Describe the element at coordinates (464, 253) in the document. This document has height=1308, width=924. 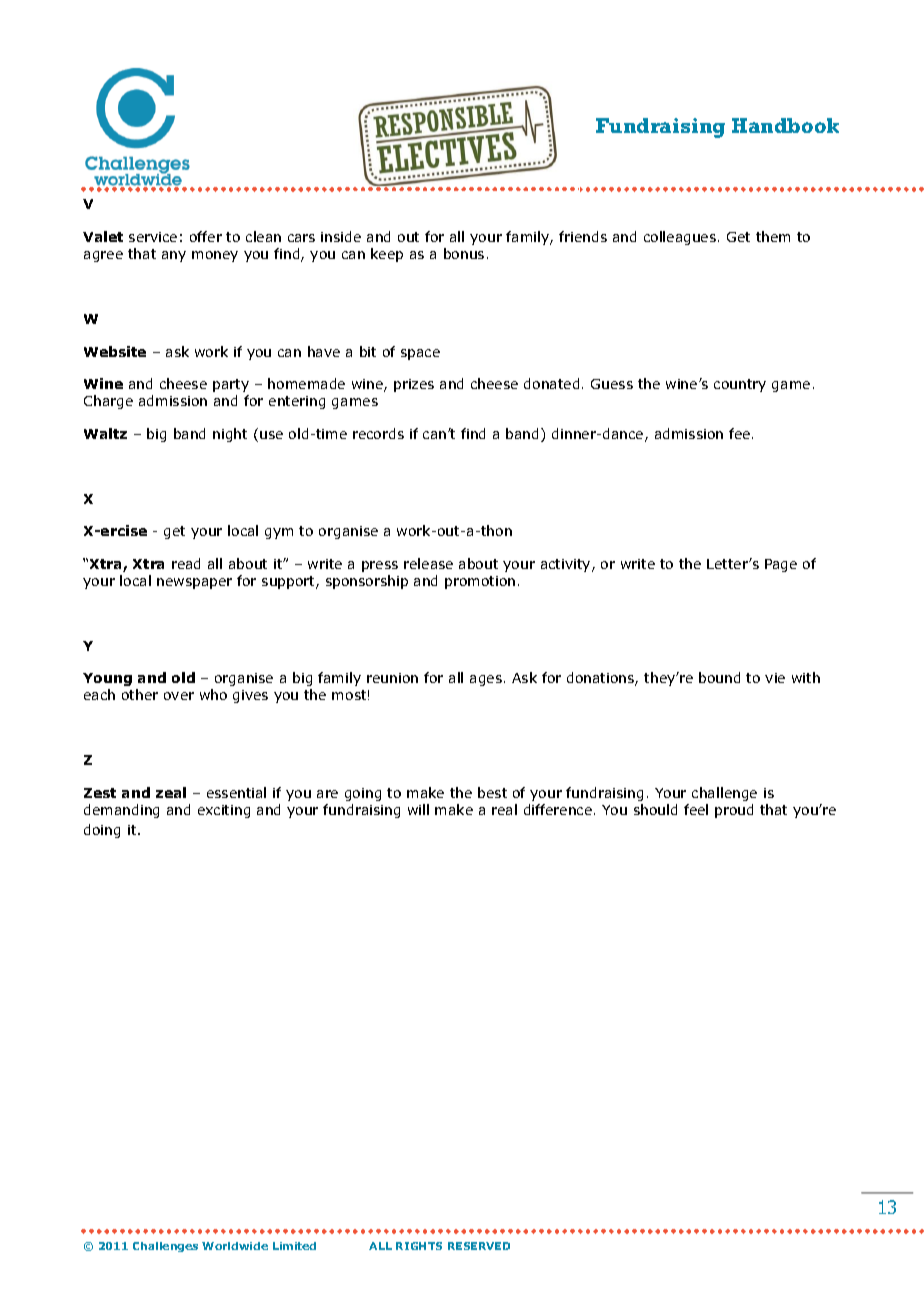
I see `bonus` at that location.
